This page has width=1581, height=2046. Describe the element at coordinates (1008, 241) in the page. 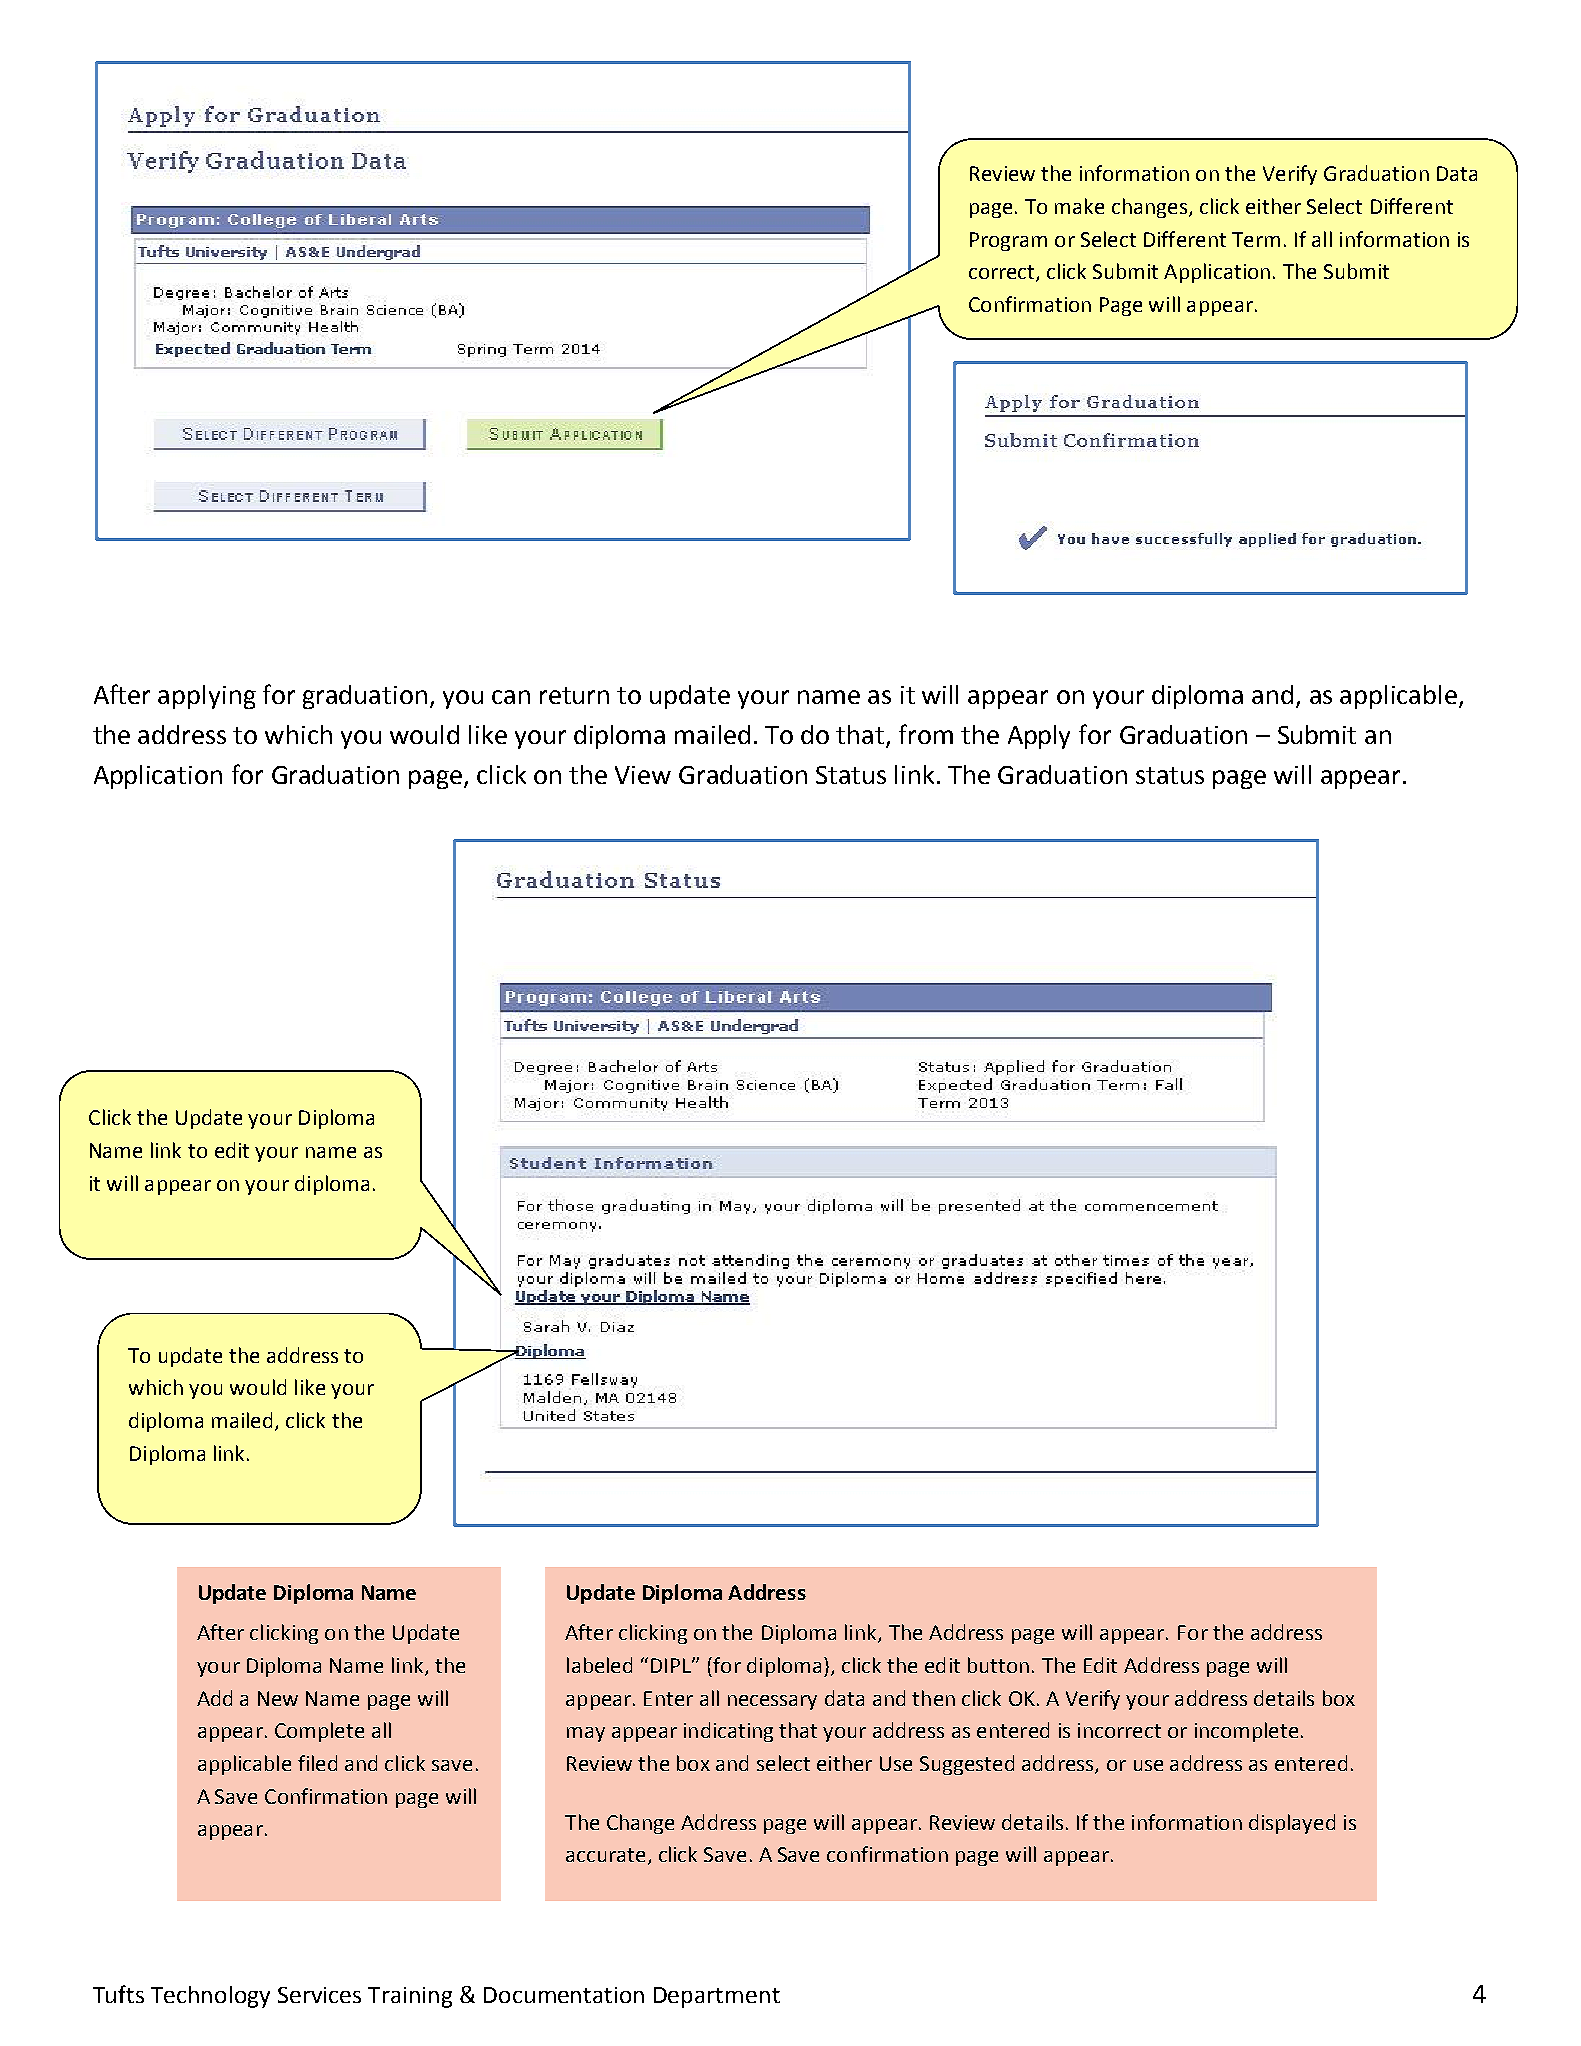

I see `Program` at that location.
